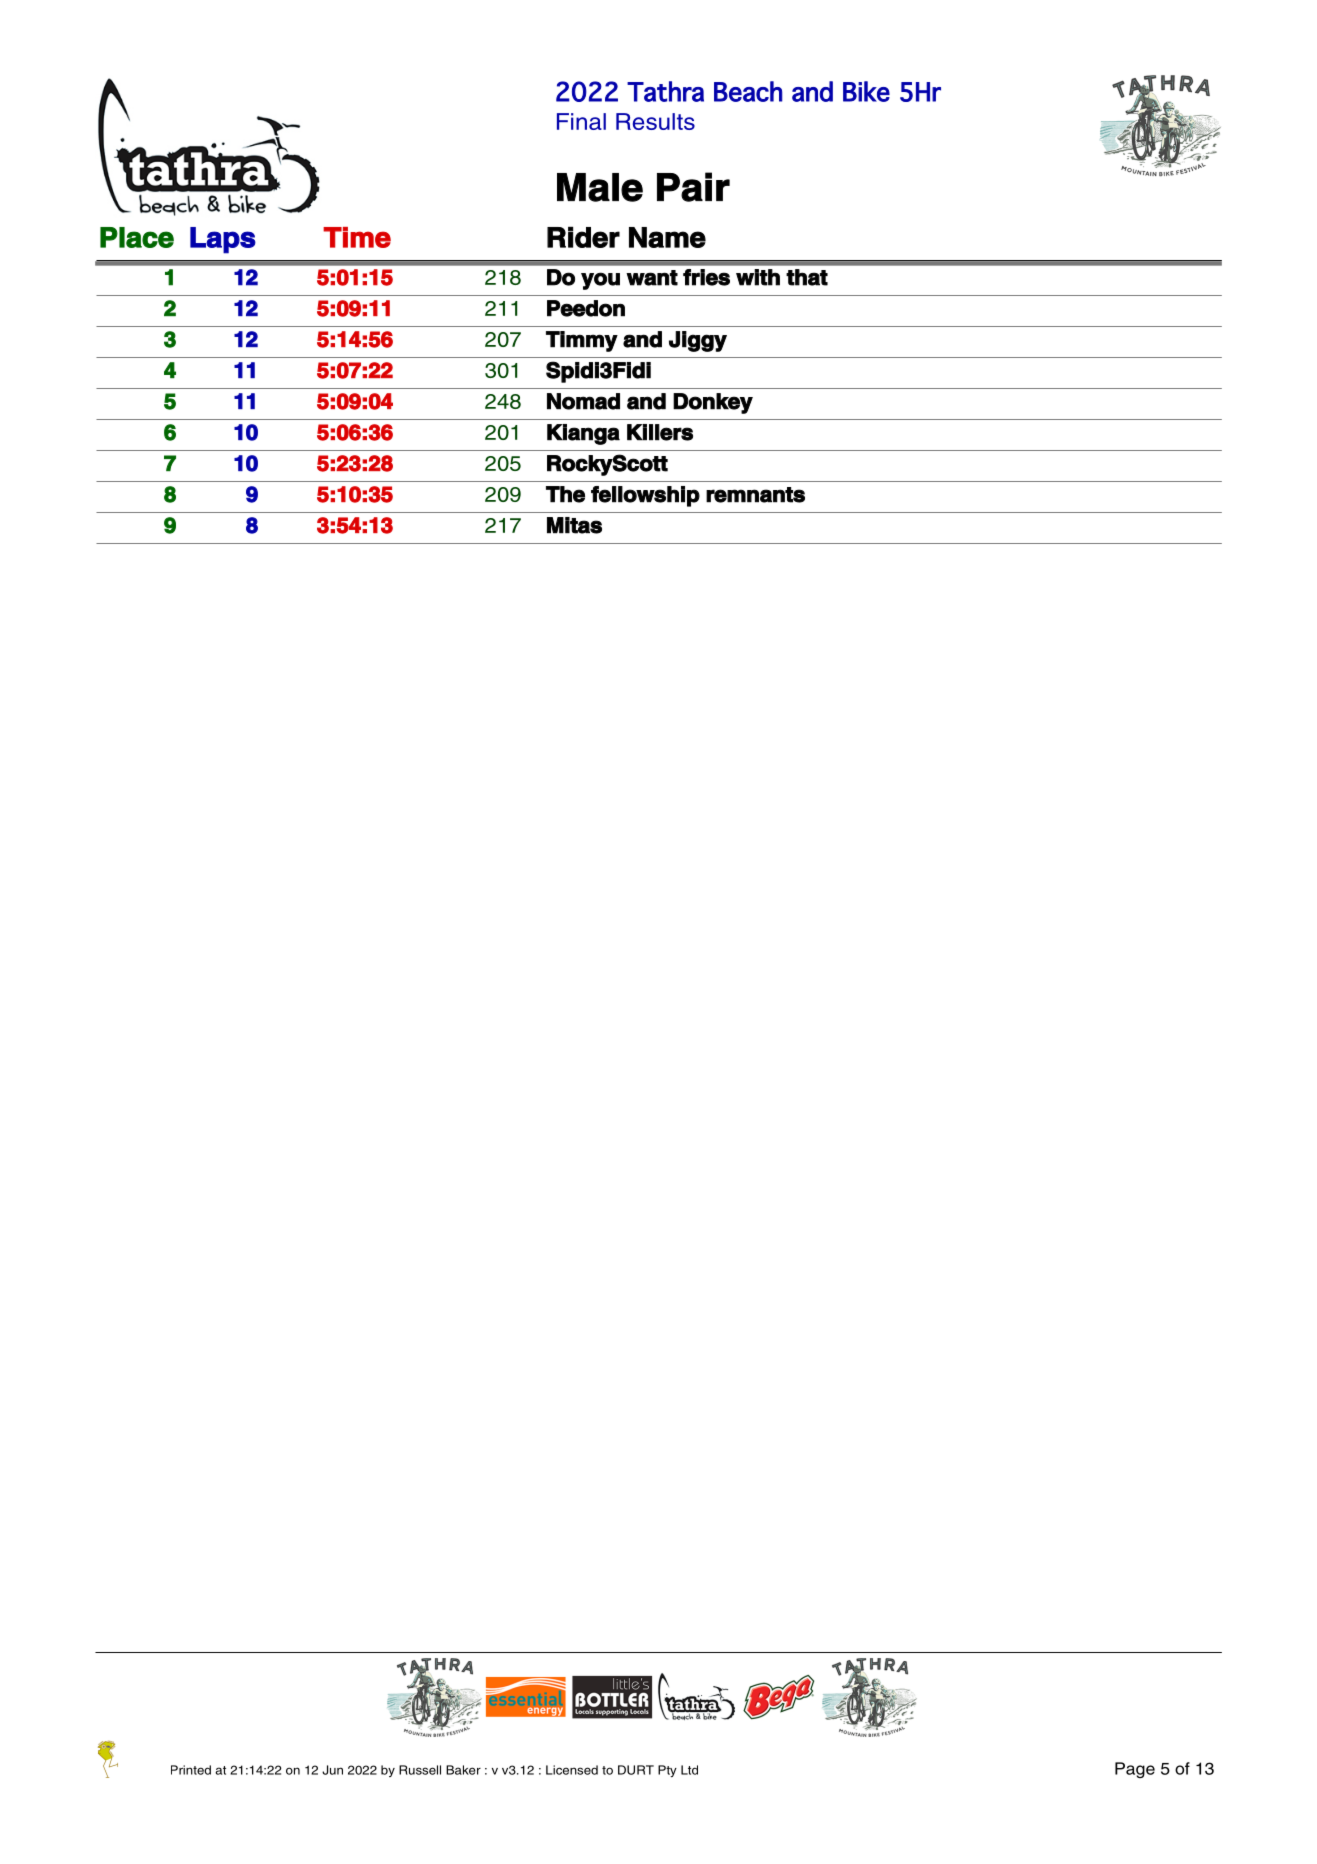 The width and height of the image is (1317, 1864). What do you see at coordinates (191, 1770) in the image?
I see `Printed` at bounding box center [191, 1770].
